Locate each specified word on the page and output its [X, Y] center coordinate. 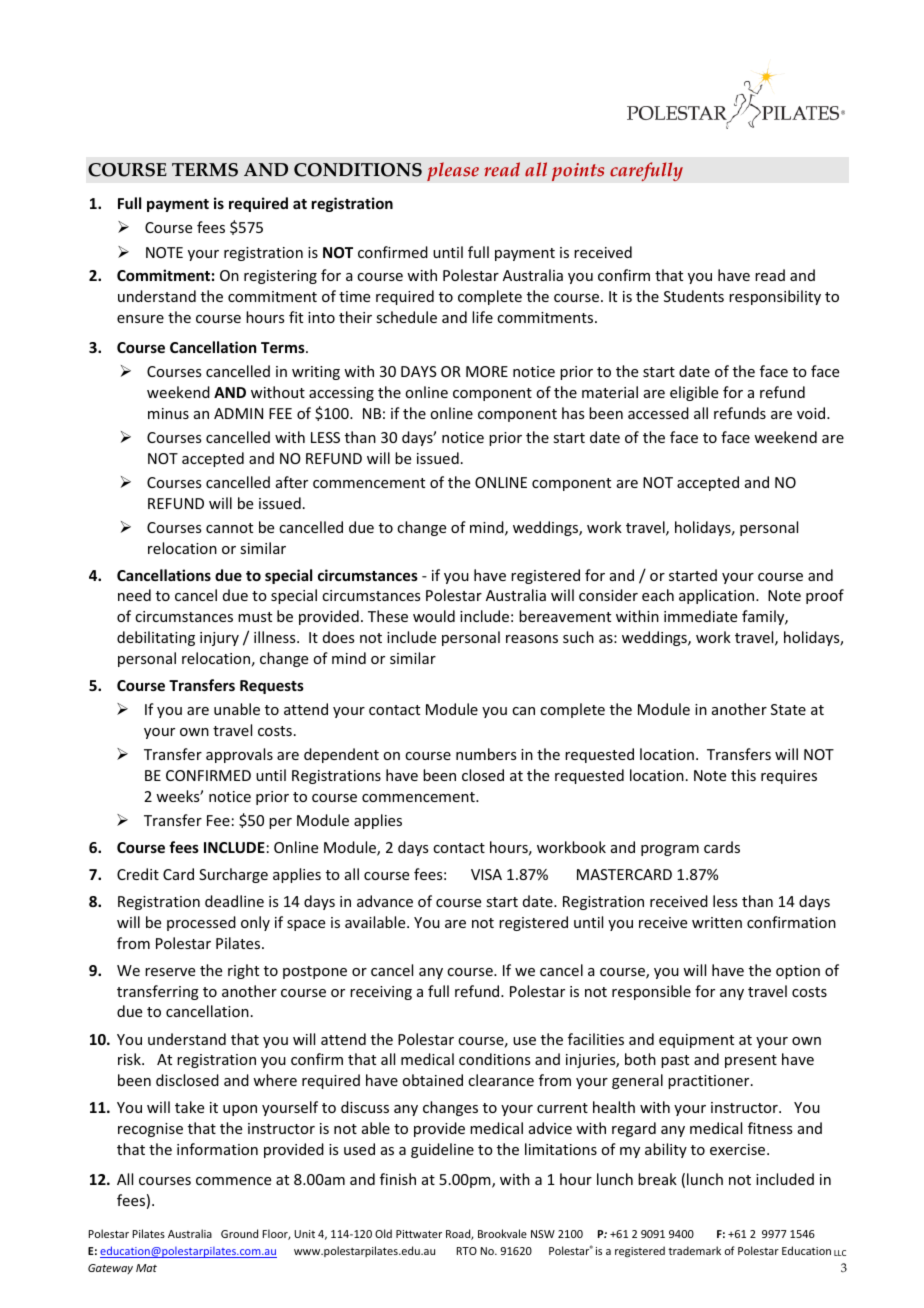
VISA [486, 874]
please [453, 171]
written [717, 922]
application [718, 596]
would [434, 616]
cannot [229, 528]
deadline [234, 901]
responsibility [775, 297]
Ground [239, 1233]
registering [280, 277]
